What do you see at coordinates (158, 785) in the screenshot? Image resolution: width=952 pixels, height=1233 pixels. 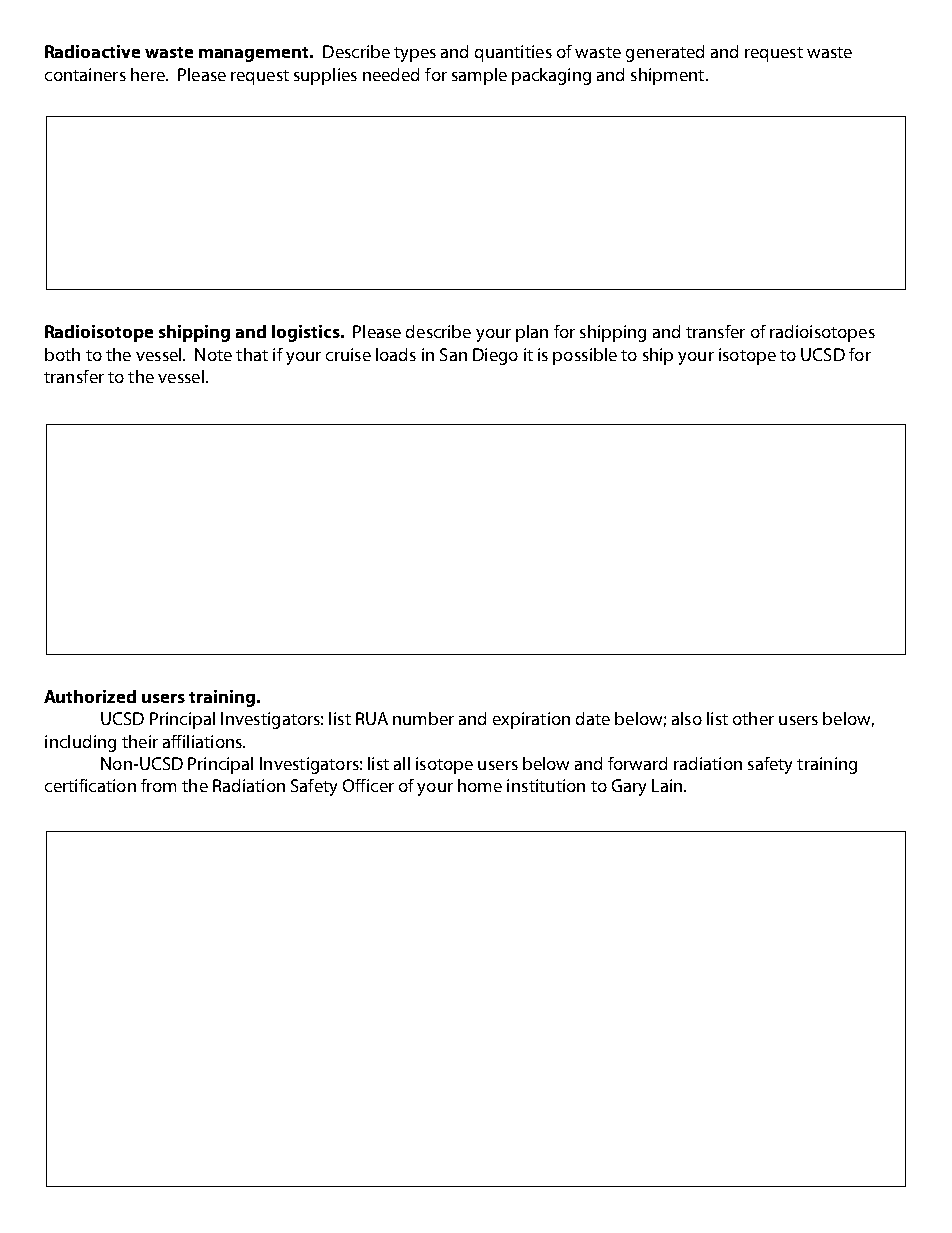 I see `from` at bounding box center [158, 785].
